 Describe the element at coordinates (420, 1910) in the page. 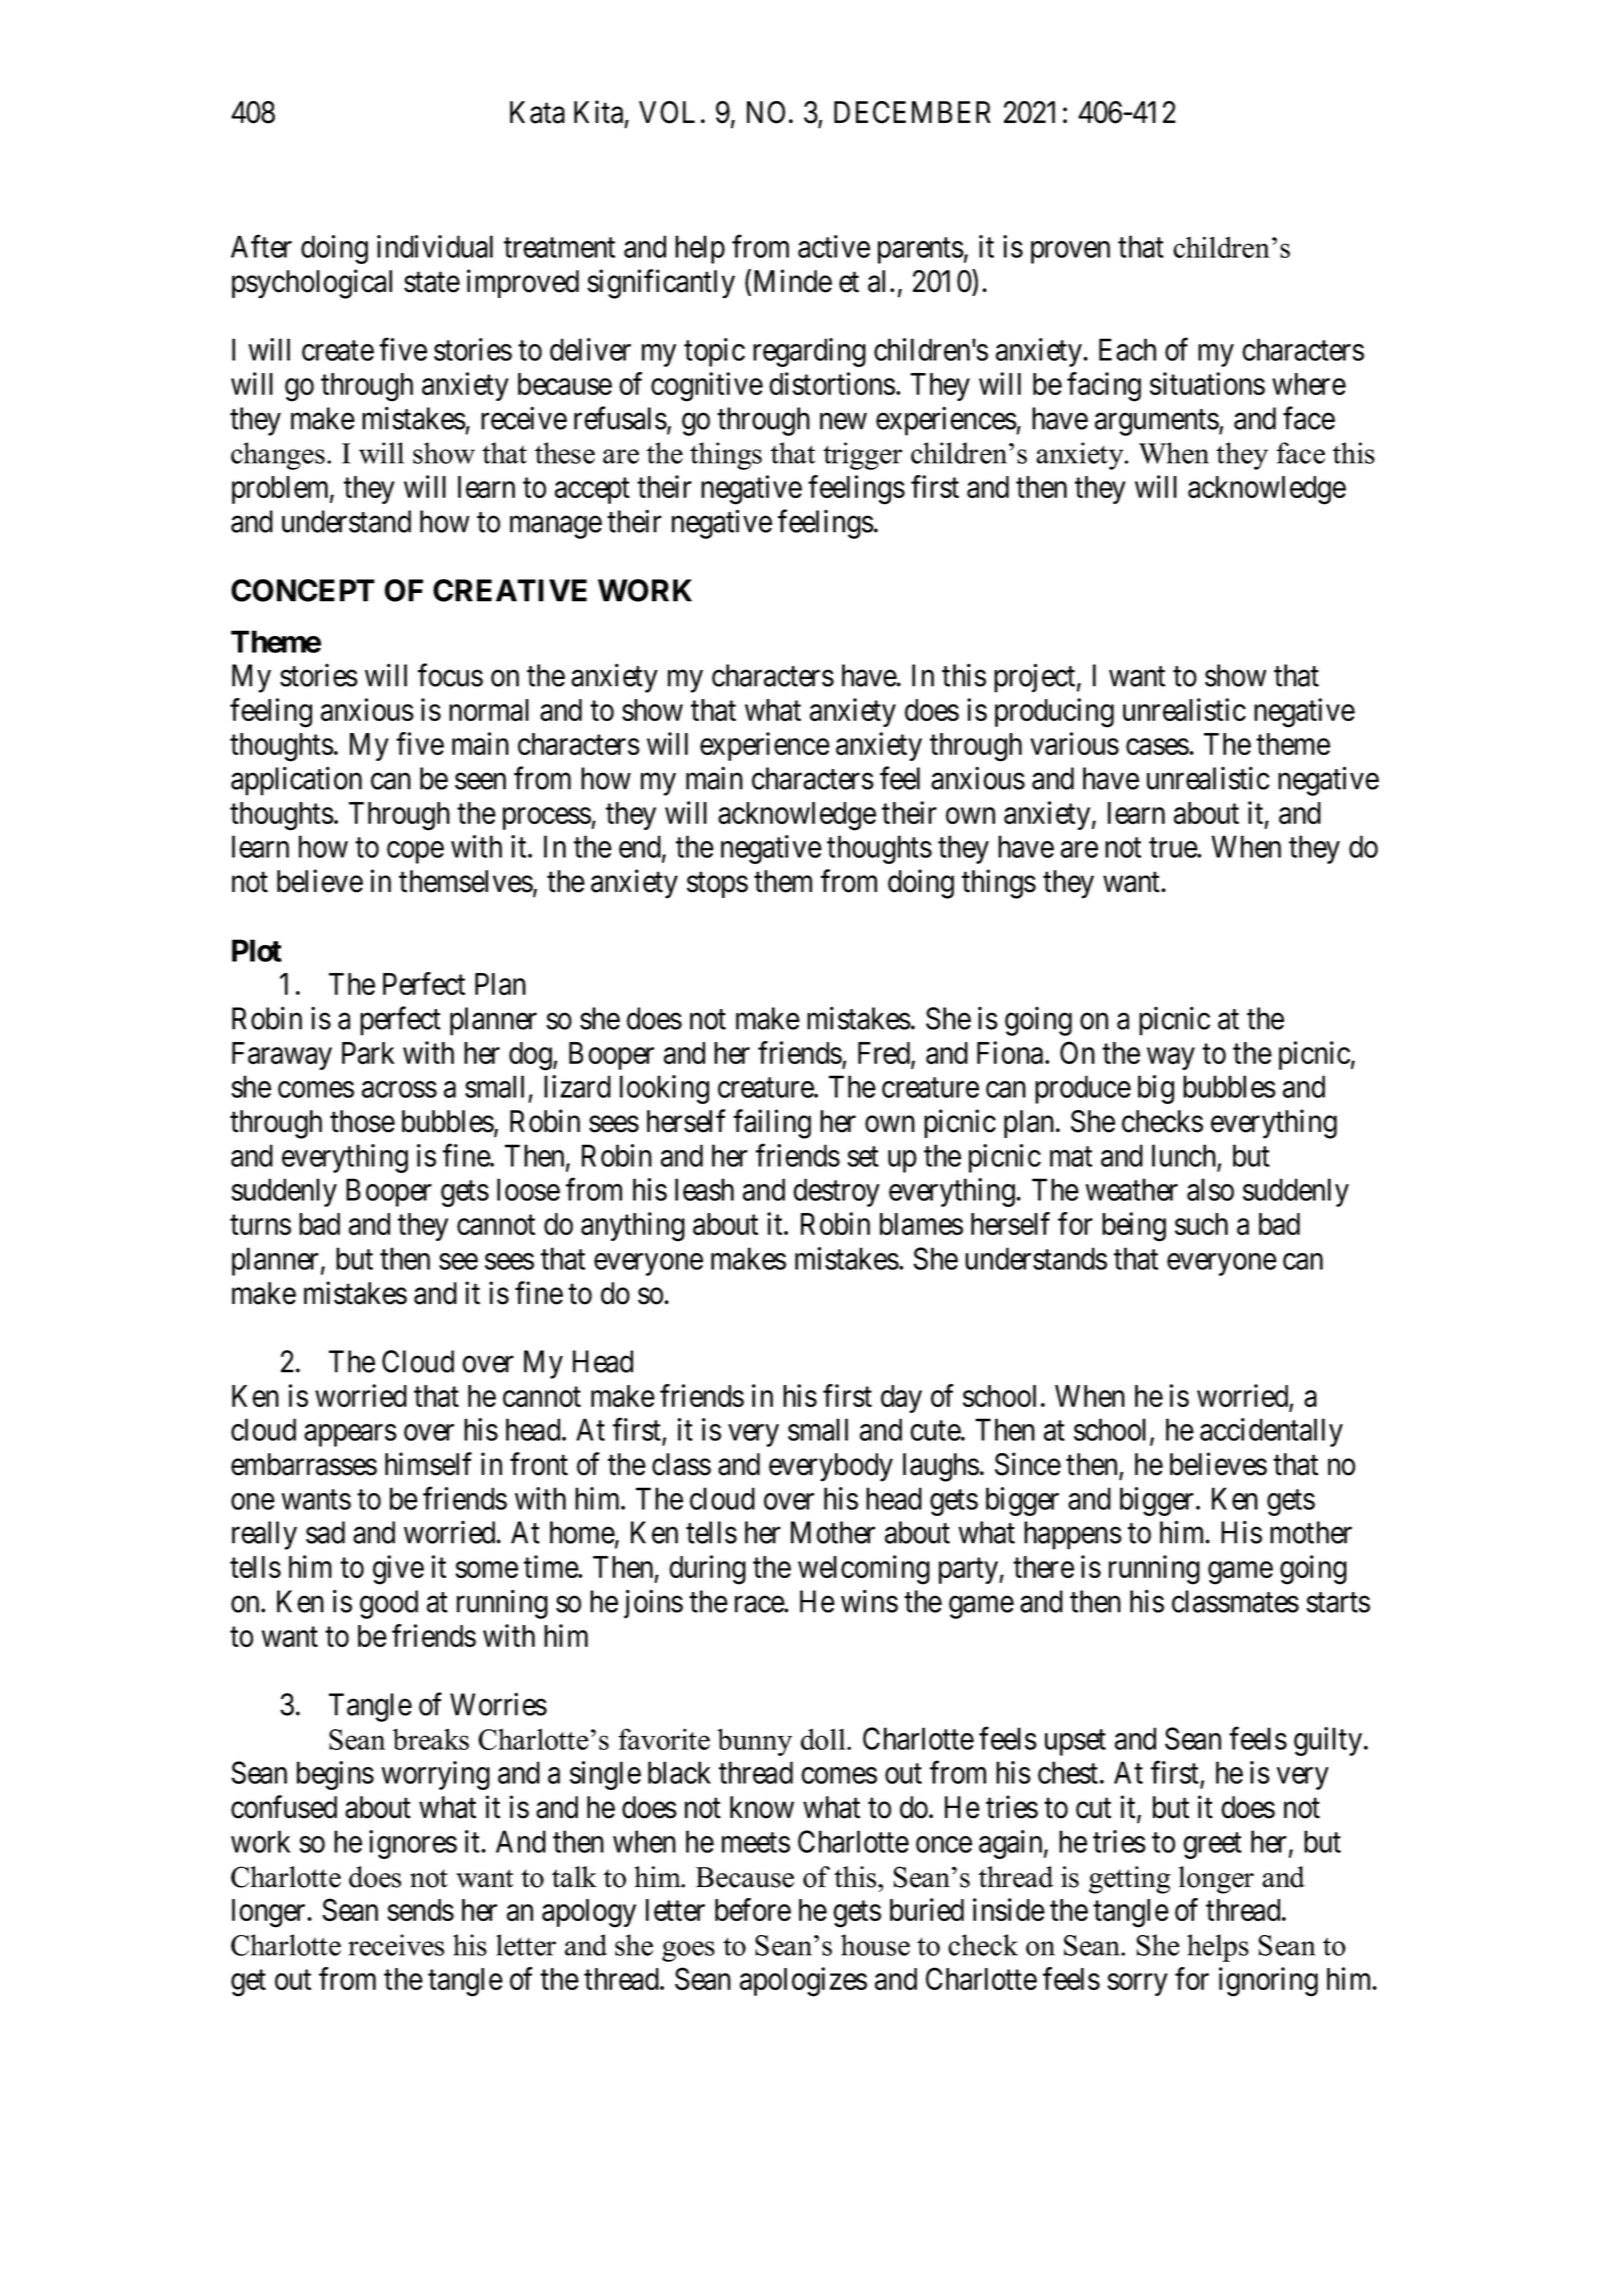

I see `sends` at that location.
